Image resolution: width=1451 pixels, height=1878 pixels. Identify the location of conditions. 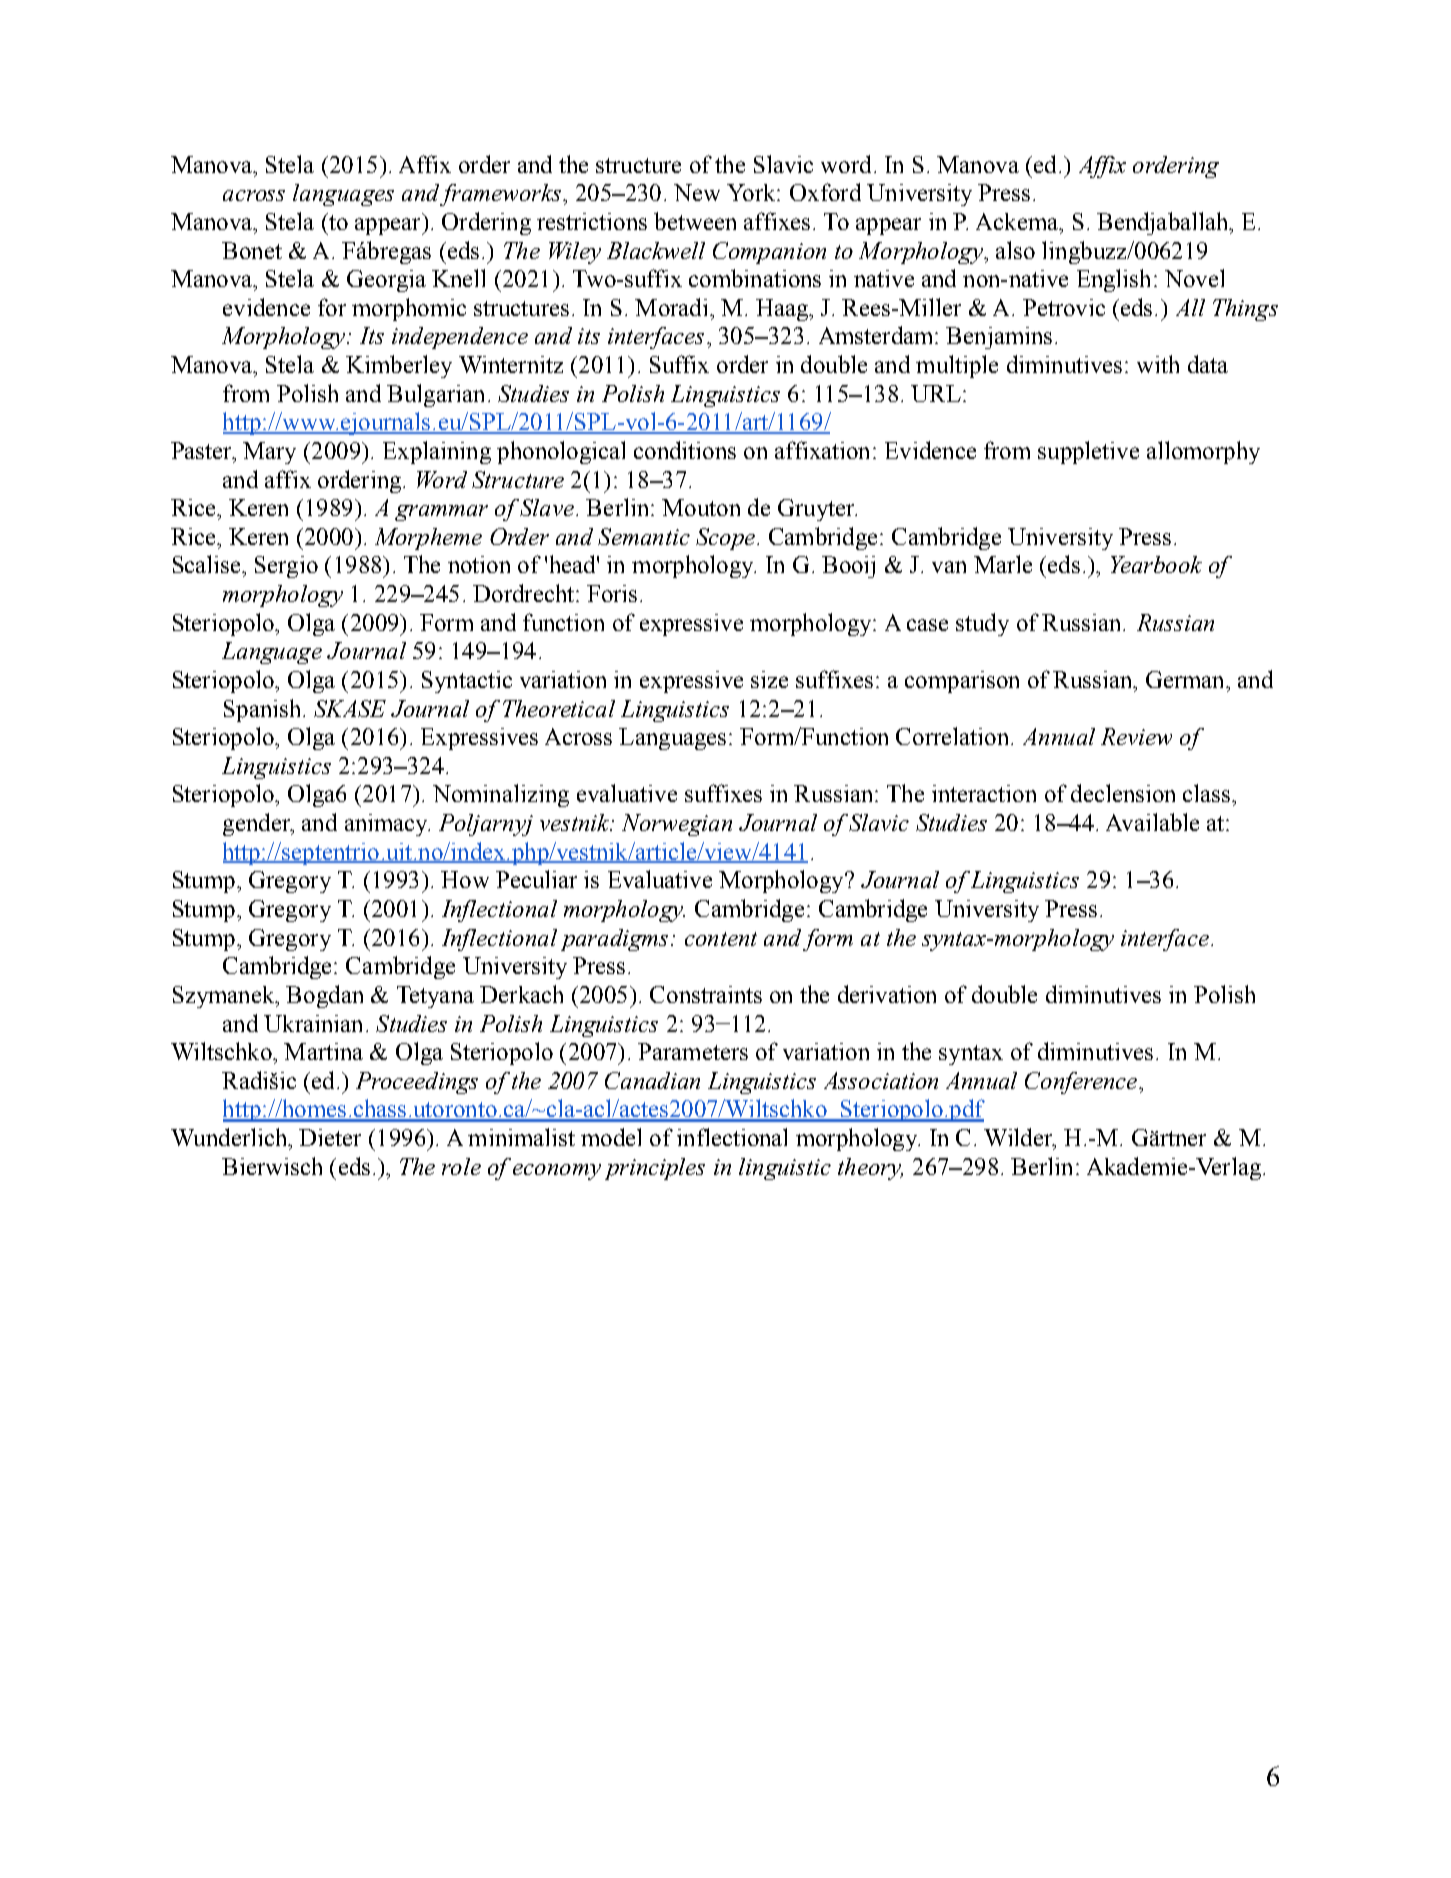
(685, 450).
